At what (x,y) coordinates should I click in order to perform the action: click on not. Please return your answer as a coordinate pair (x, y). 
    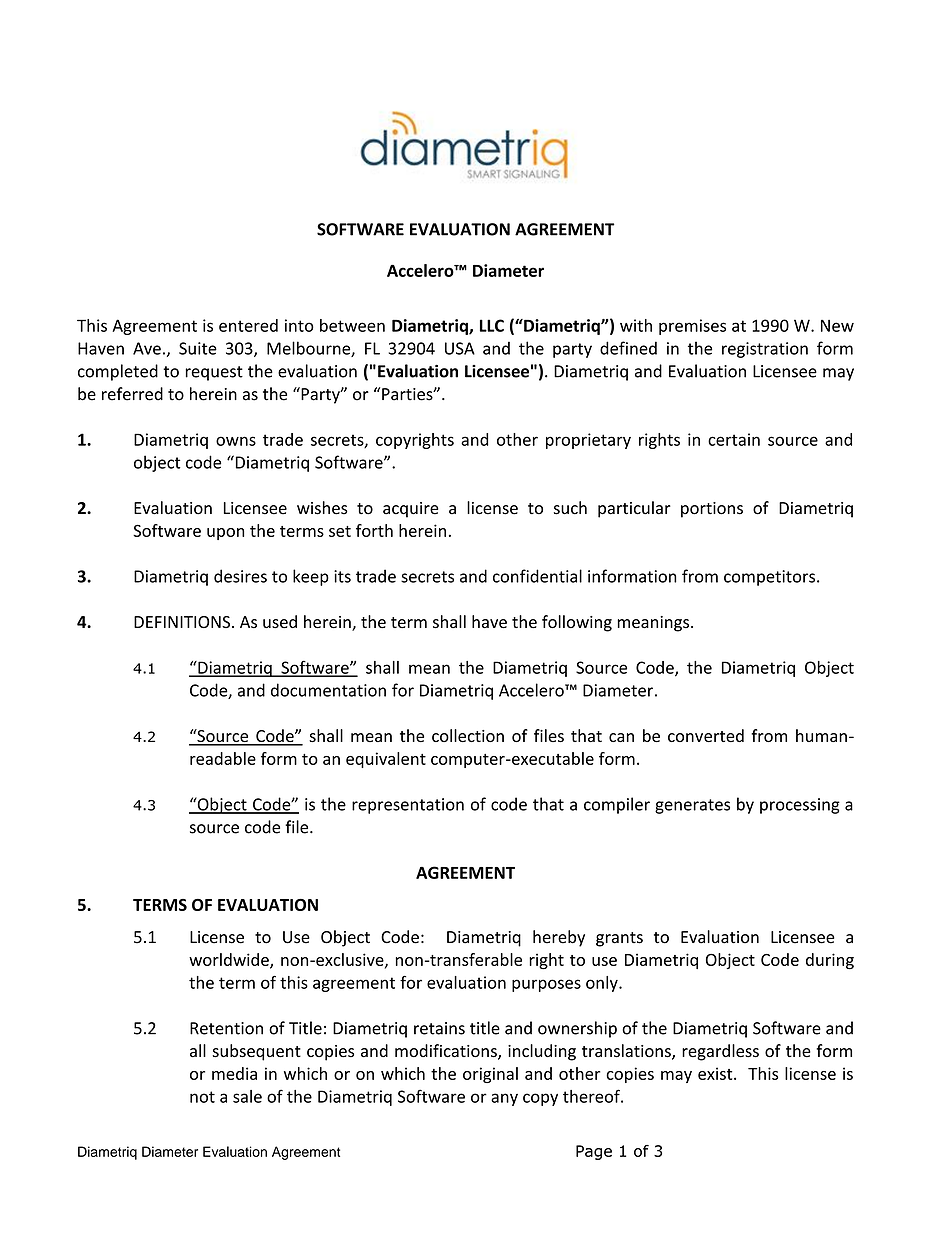
    Looking at the image, I should click on (202, 1097).
